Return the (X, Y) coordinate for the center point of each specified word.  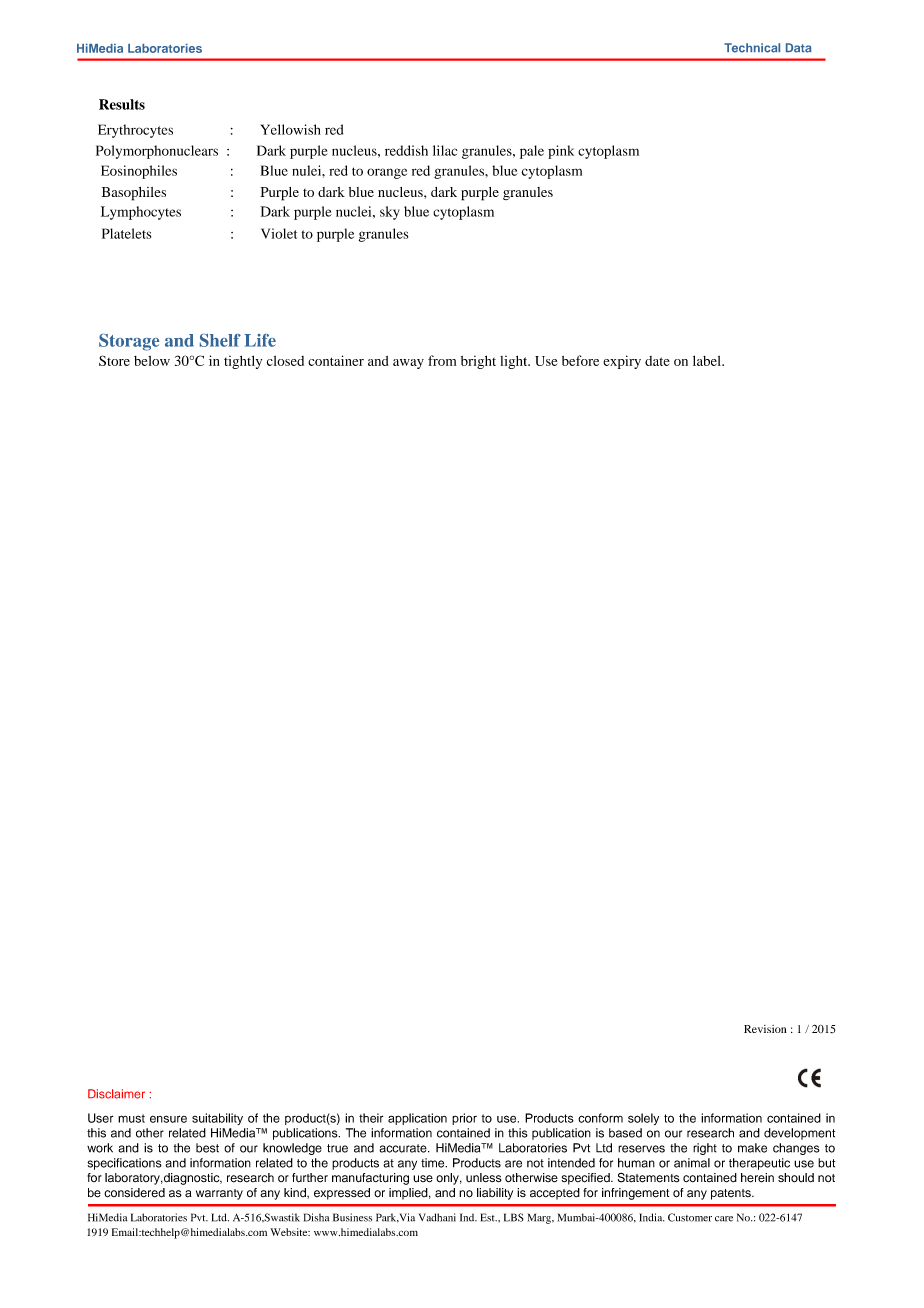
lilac (445, 150)
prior (464, 1119)
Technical (752, 48)
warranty (219, 1194)
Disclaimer (116, 1094)
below (152, 361)
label (708, 360)
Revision (765, 1029)
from (442, 360)
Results (122, 104)
